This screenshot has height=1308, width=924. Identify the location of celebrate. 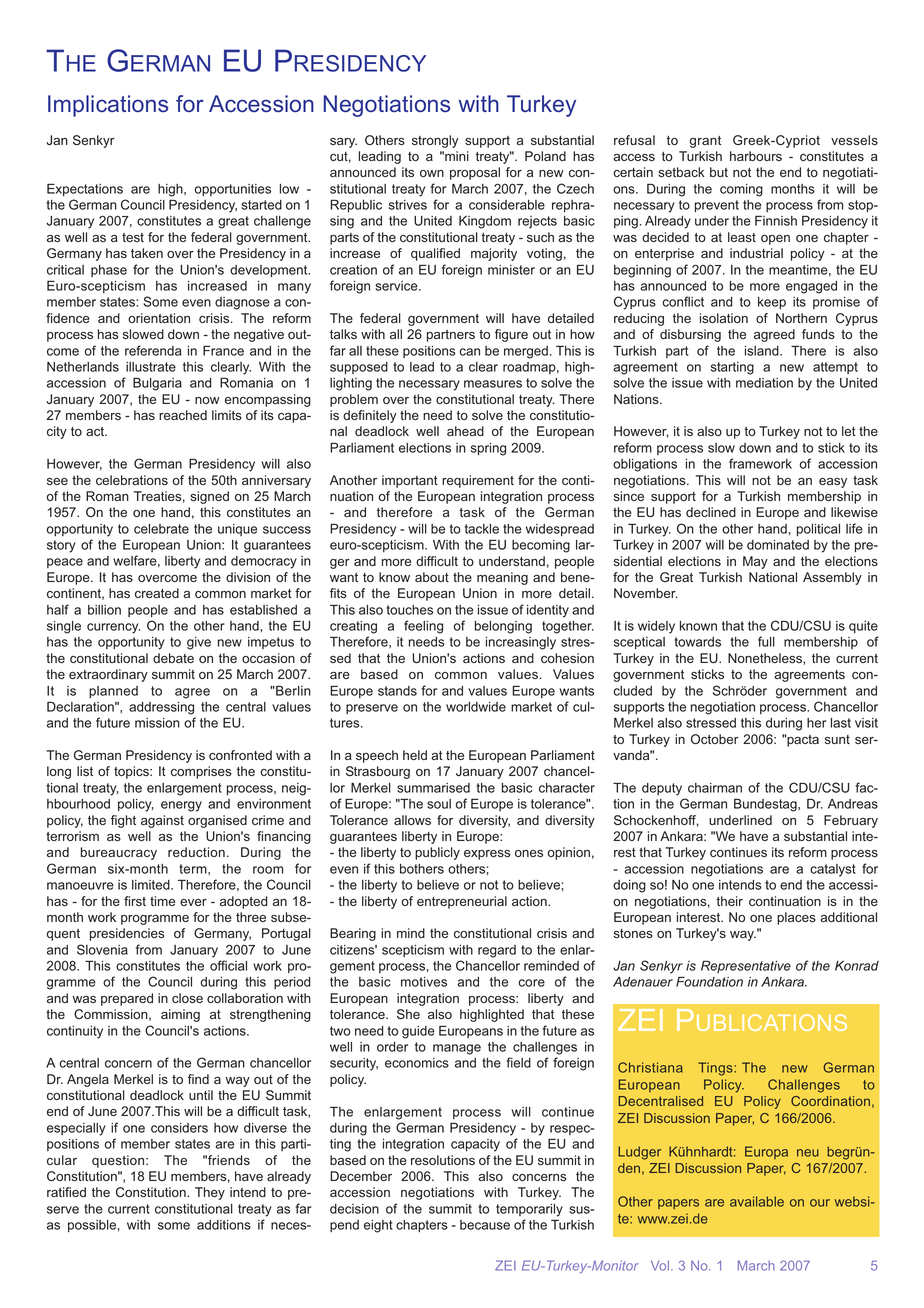
(161, 529).
